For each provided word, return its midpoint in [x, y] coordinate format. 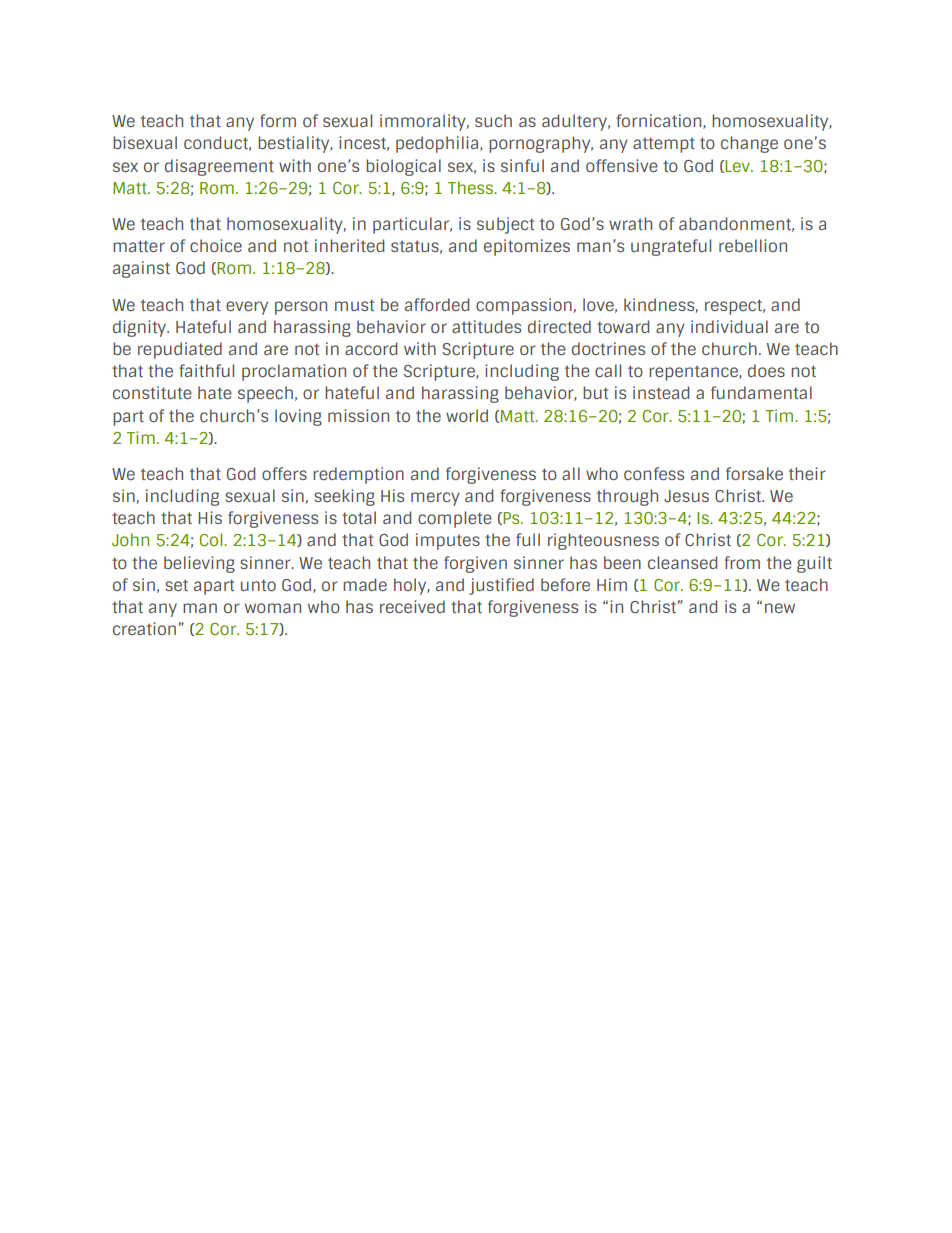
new [780, 608]
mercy [435, 499]
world [467, 415]
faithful [206, 370]
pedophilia [438, 144]
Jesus [686, 496]
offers [284, 473]
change [749, 144]
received [412, 606]
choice [216, 245]
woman [273, 608]
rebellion [753, 245]
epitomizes [527, 247]
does [766, 370]
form [278, 120]
